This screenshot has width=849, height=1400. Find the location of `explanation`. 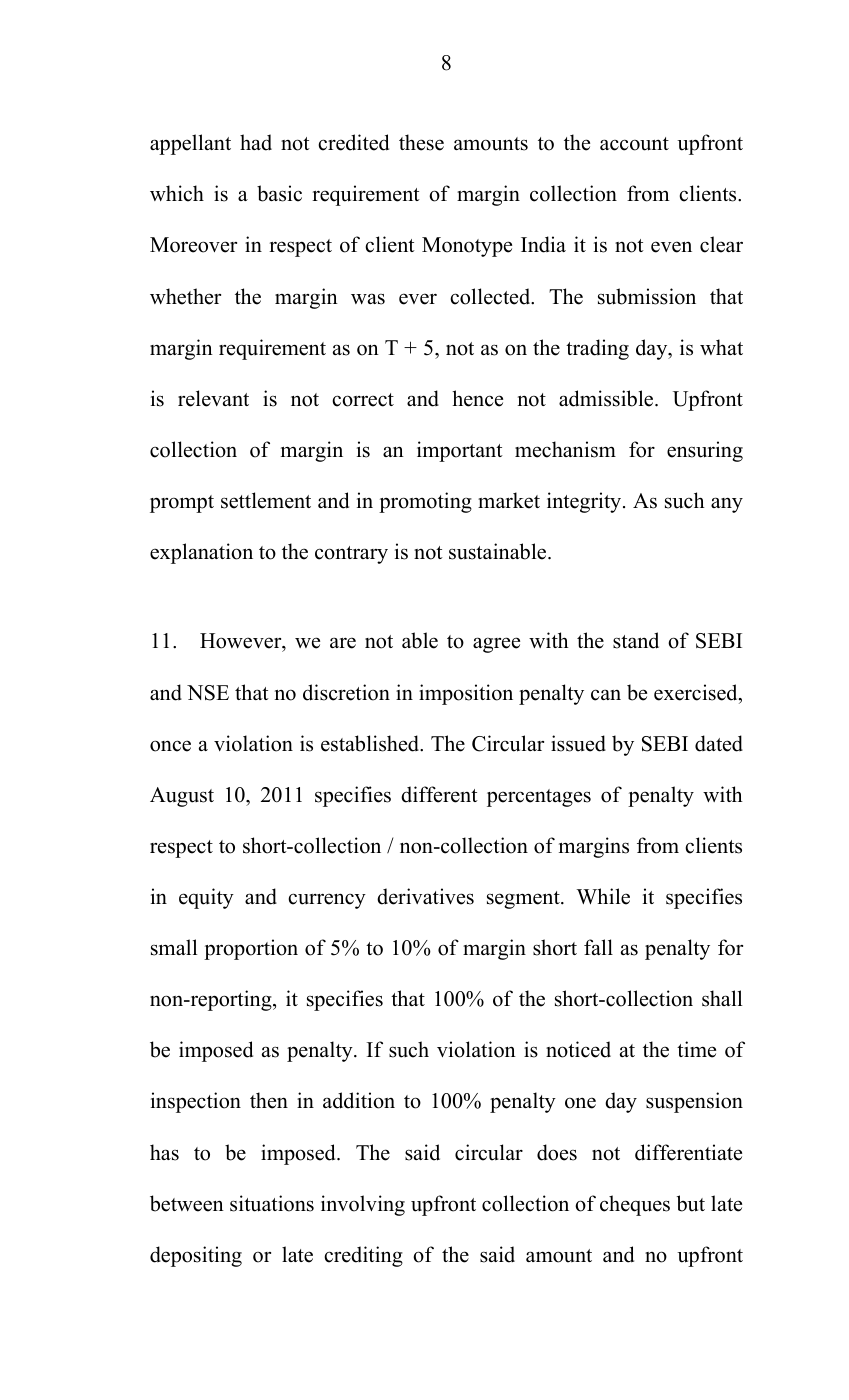

explanation is located at coordinates (201, 553).
